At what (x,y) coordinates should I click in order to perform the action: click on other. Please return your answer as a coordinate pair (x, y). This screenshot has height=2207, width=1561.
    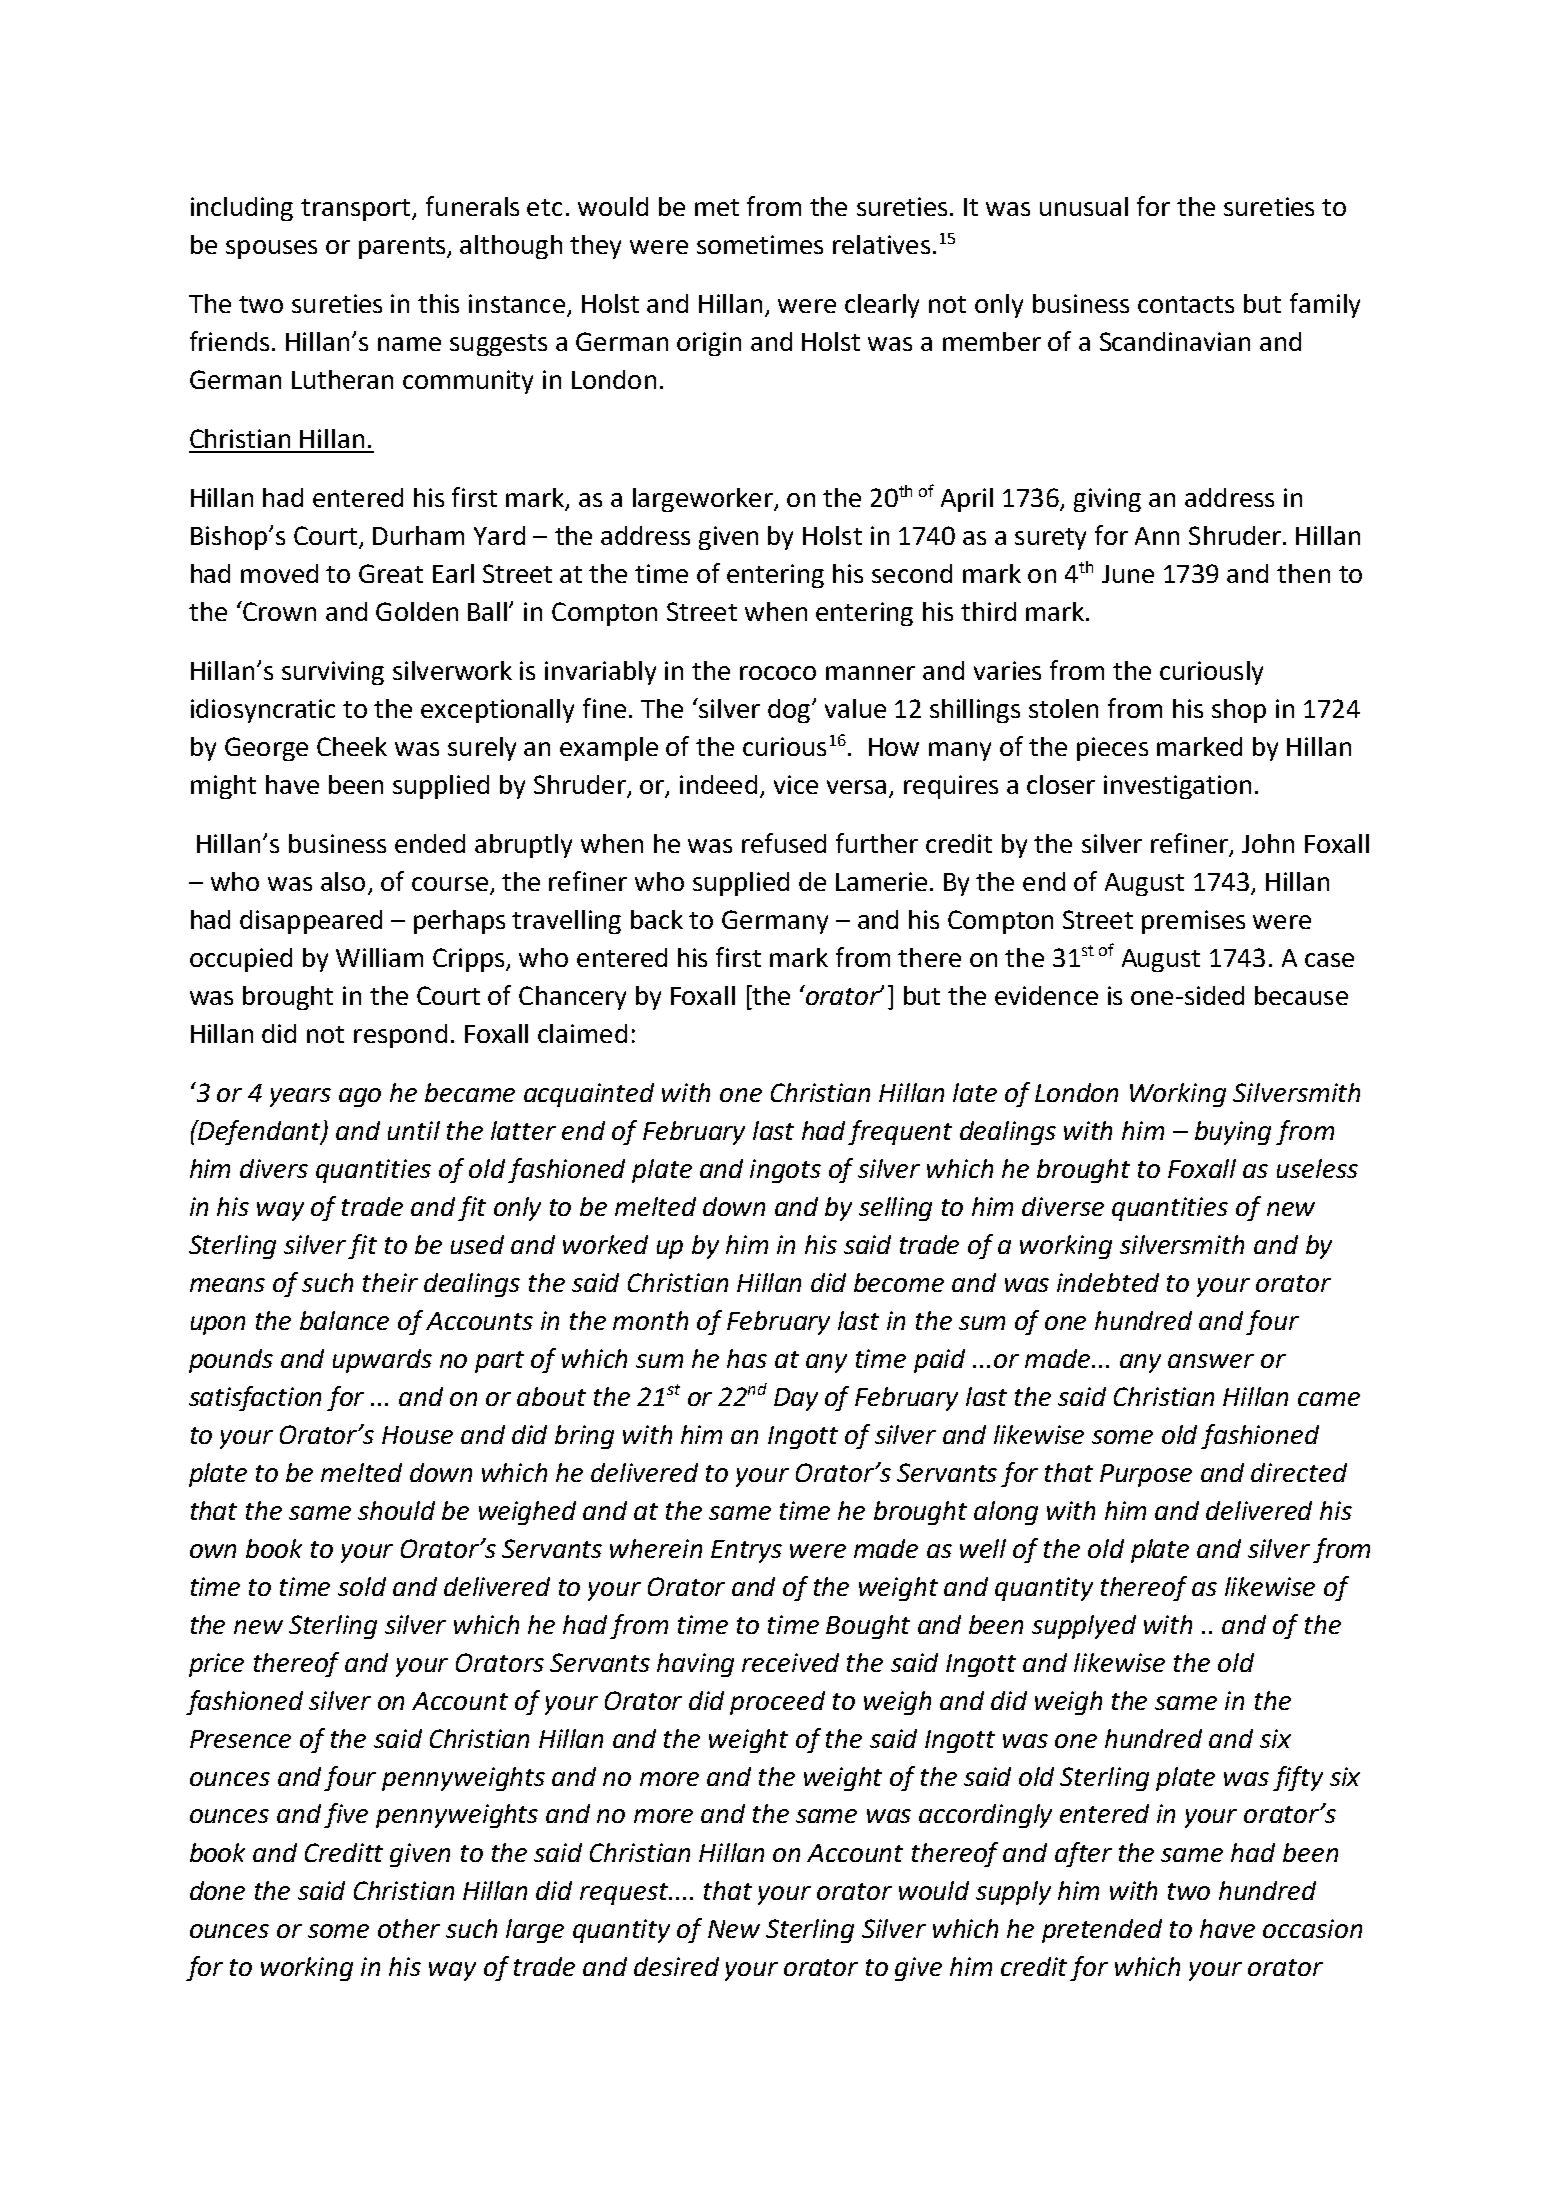
    Looking at the image, I should click on (409, 1928).
